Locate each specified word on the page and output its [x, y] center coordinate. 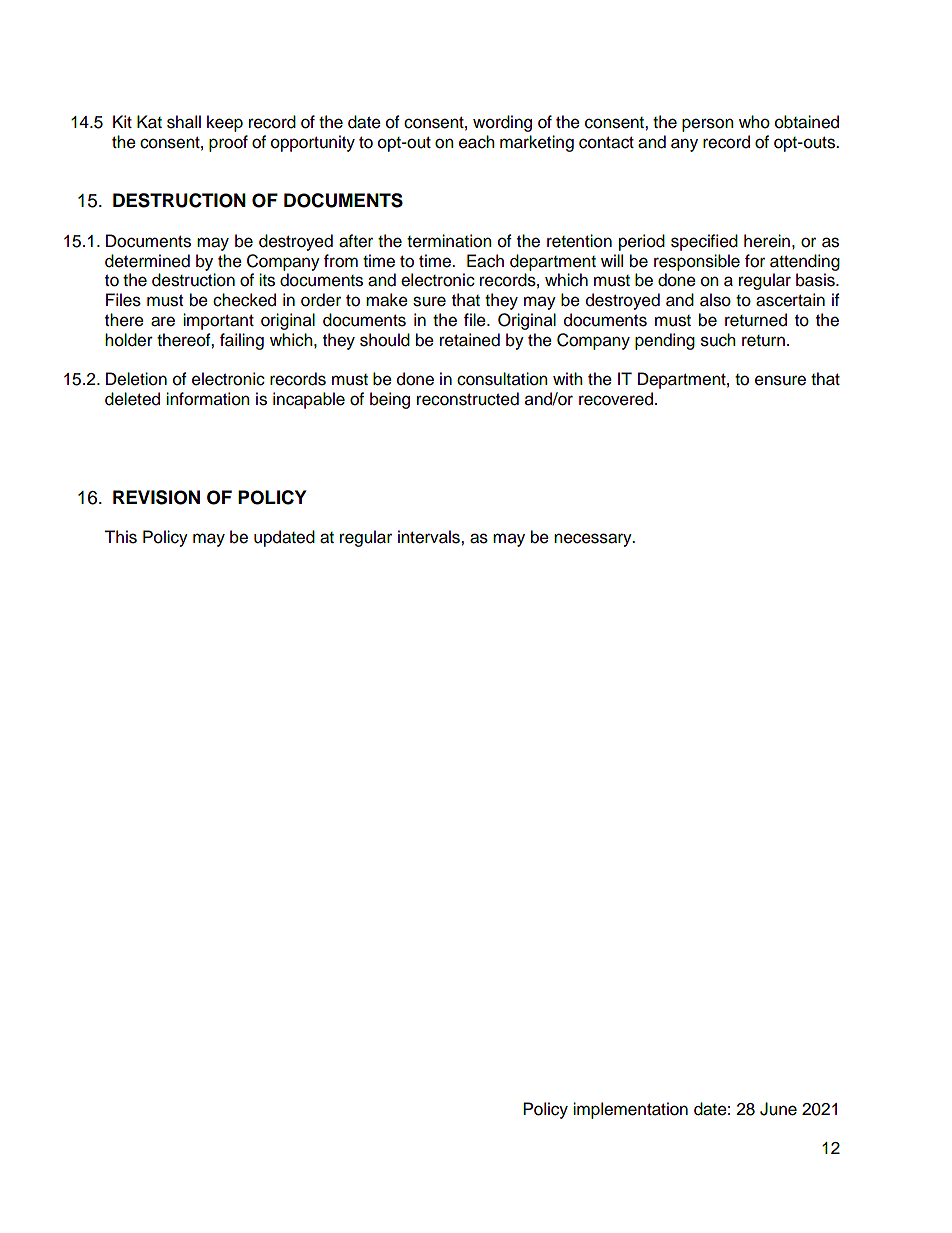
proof [228, 143]
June [778, 1109]
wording [502, 123]
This [120, 537]
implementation [630, 1110]
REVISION [156, 497]
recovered [616, 399]
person [708, 125]
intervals [430, 537]
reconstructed [468, 399]
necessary [594, 540]
